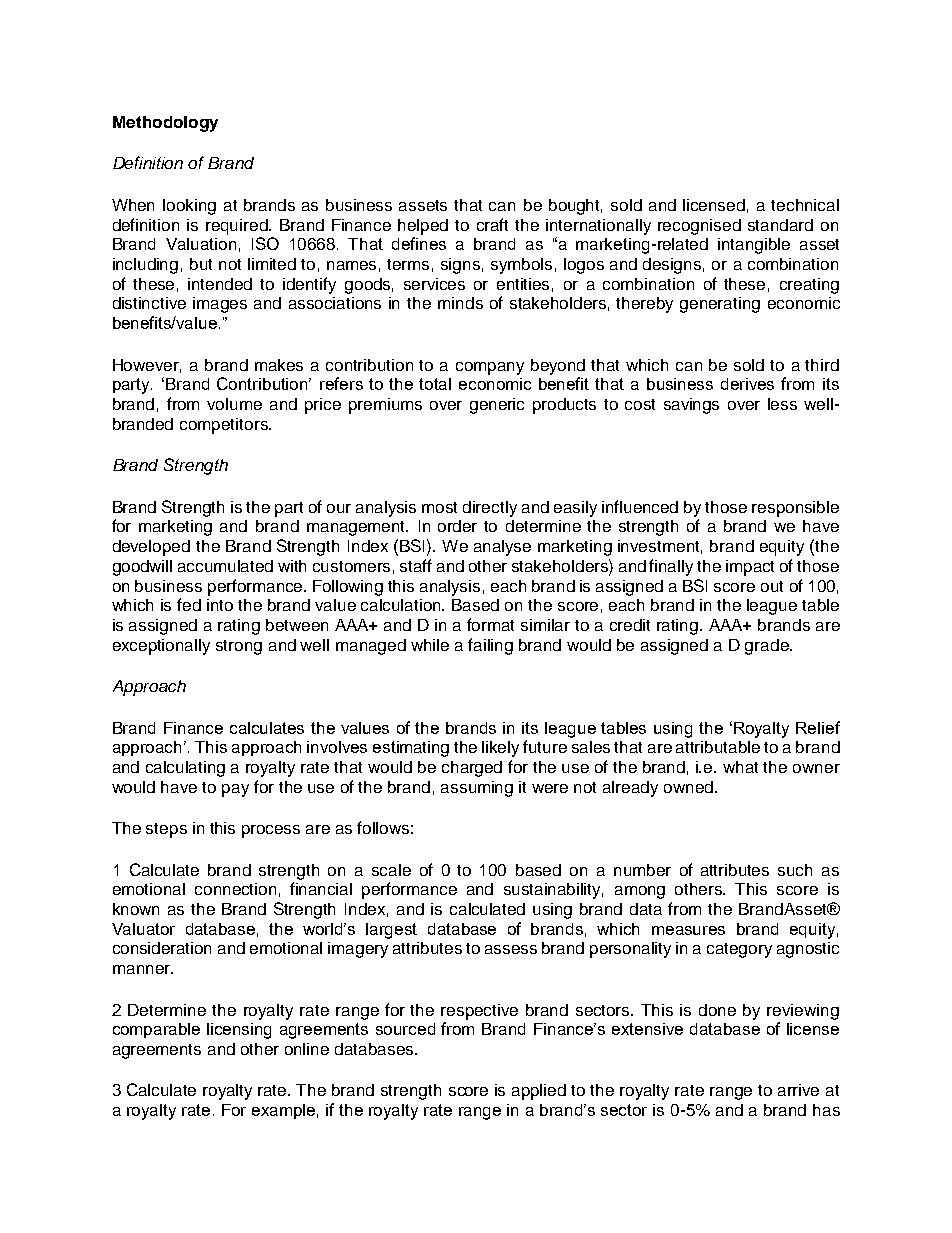 This document has height=1233, width=952. Describe the element at coordinates (492, 224) in the document. I see `craft` at that location.
